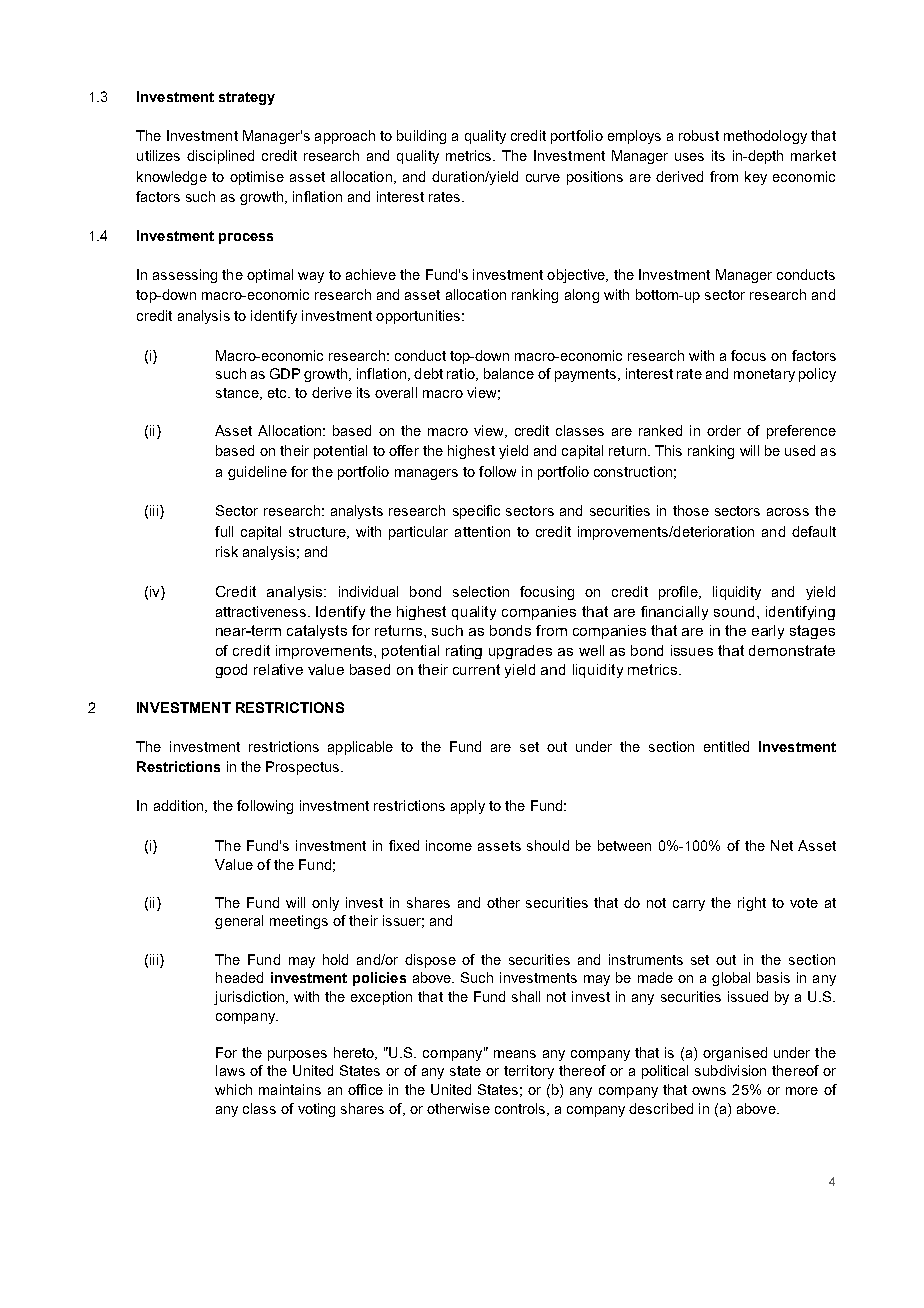  I want to click on specific, so click(476, 512).
